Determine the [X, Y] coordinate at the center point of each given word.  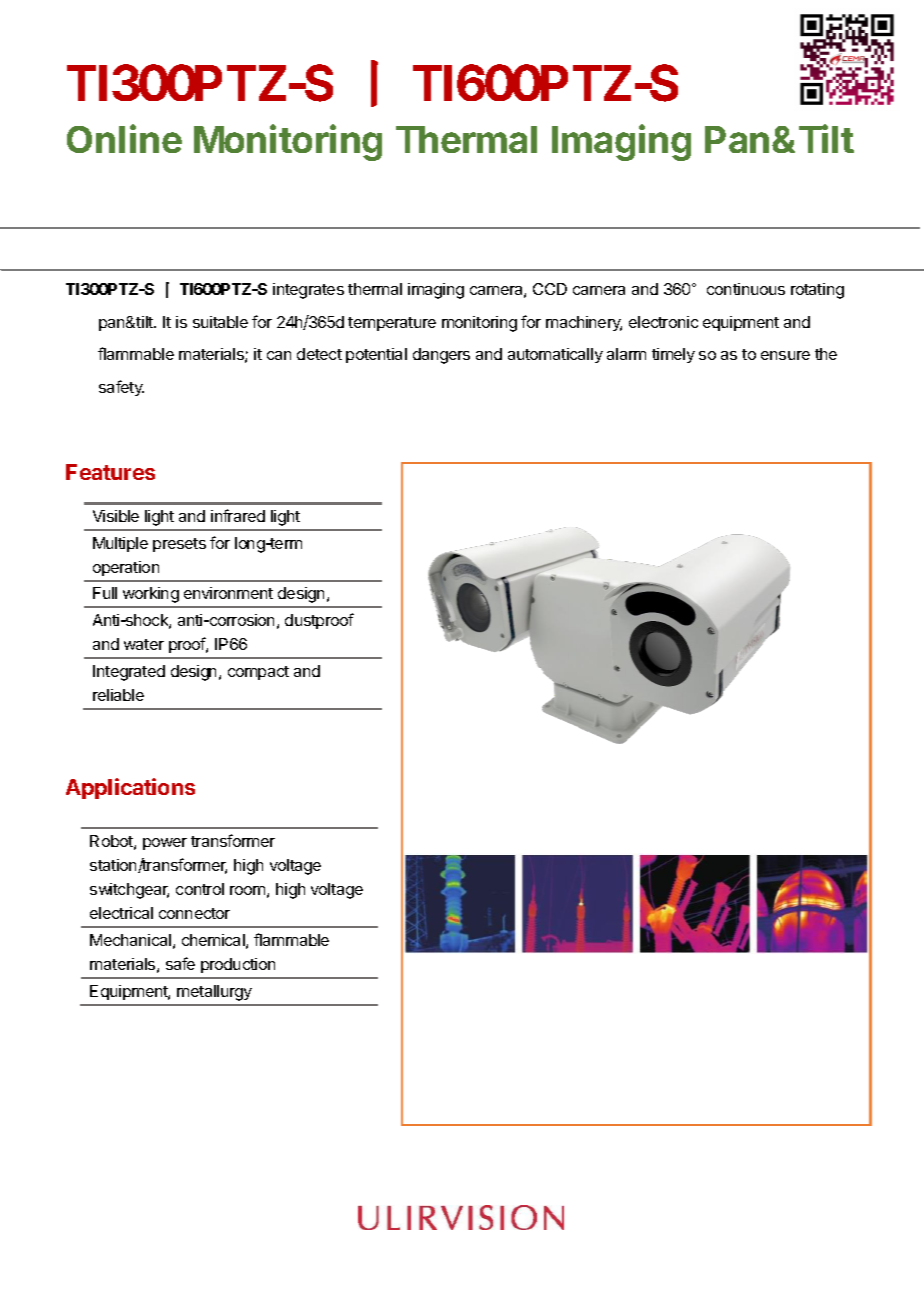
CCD [550, 289]
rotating [817, 291]
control [200, 889]
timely [673, 355]
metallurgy [214, 993]
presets [179, 545]
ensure [785, 355]
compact [258, 673]
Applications [130, 788]
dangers [441, 356]
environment [228, 593]
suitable [220, 322]
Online [124, 138]
